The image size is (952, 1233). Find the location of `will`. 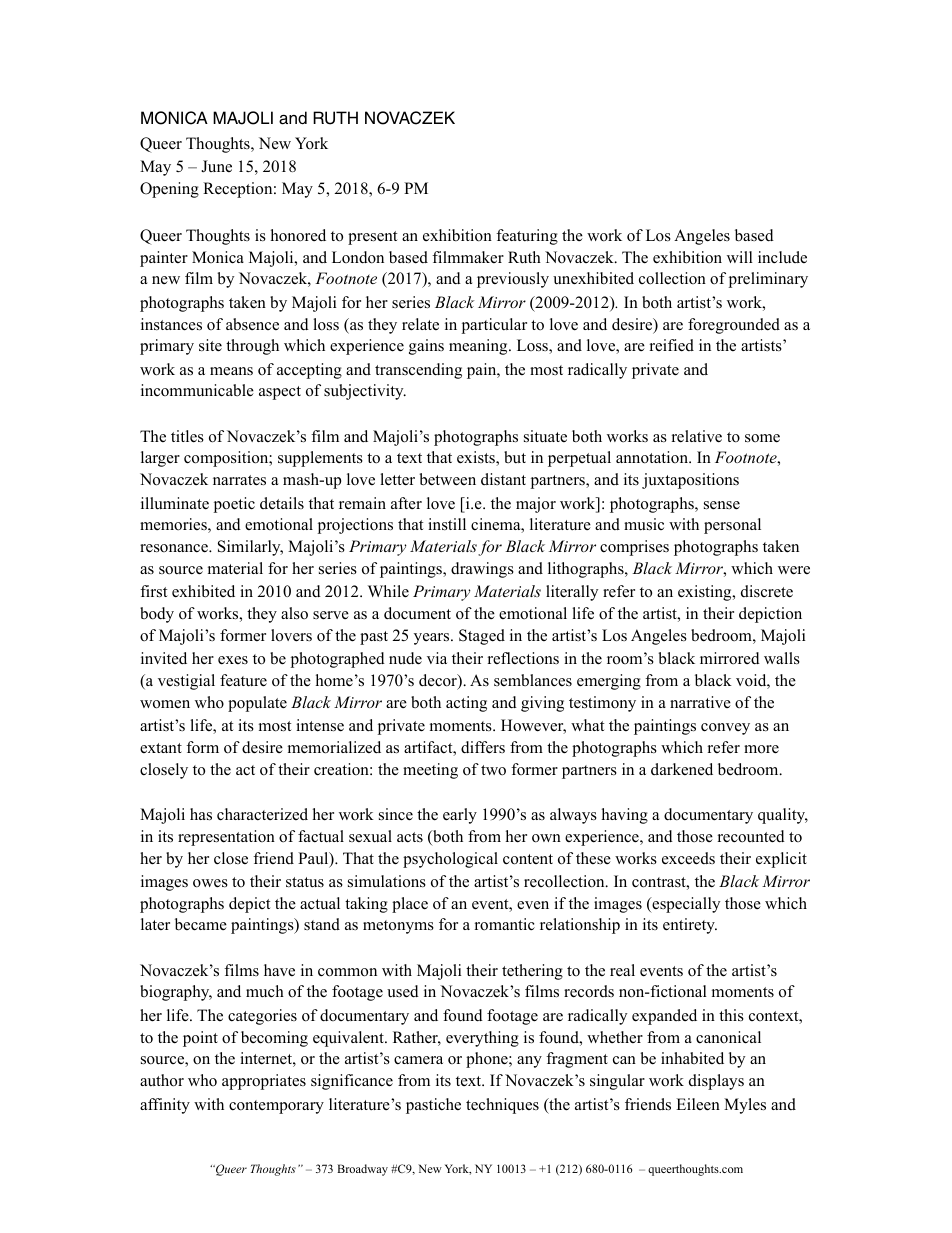

will is located at coordinates (740, 257).
